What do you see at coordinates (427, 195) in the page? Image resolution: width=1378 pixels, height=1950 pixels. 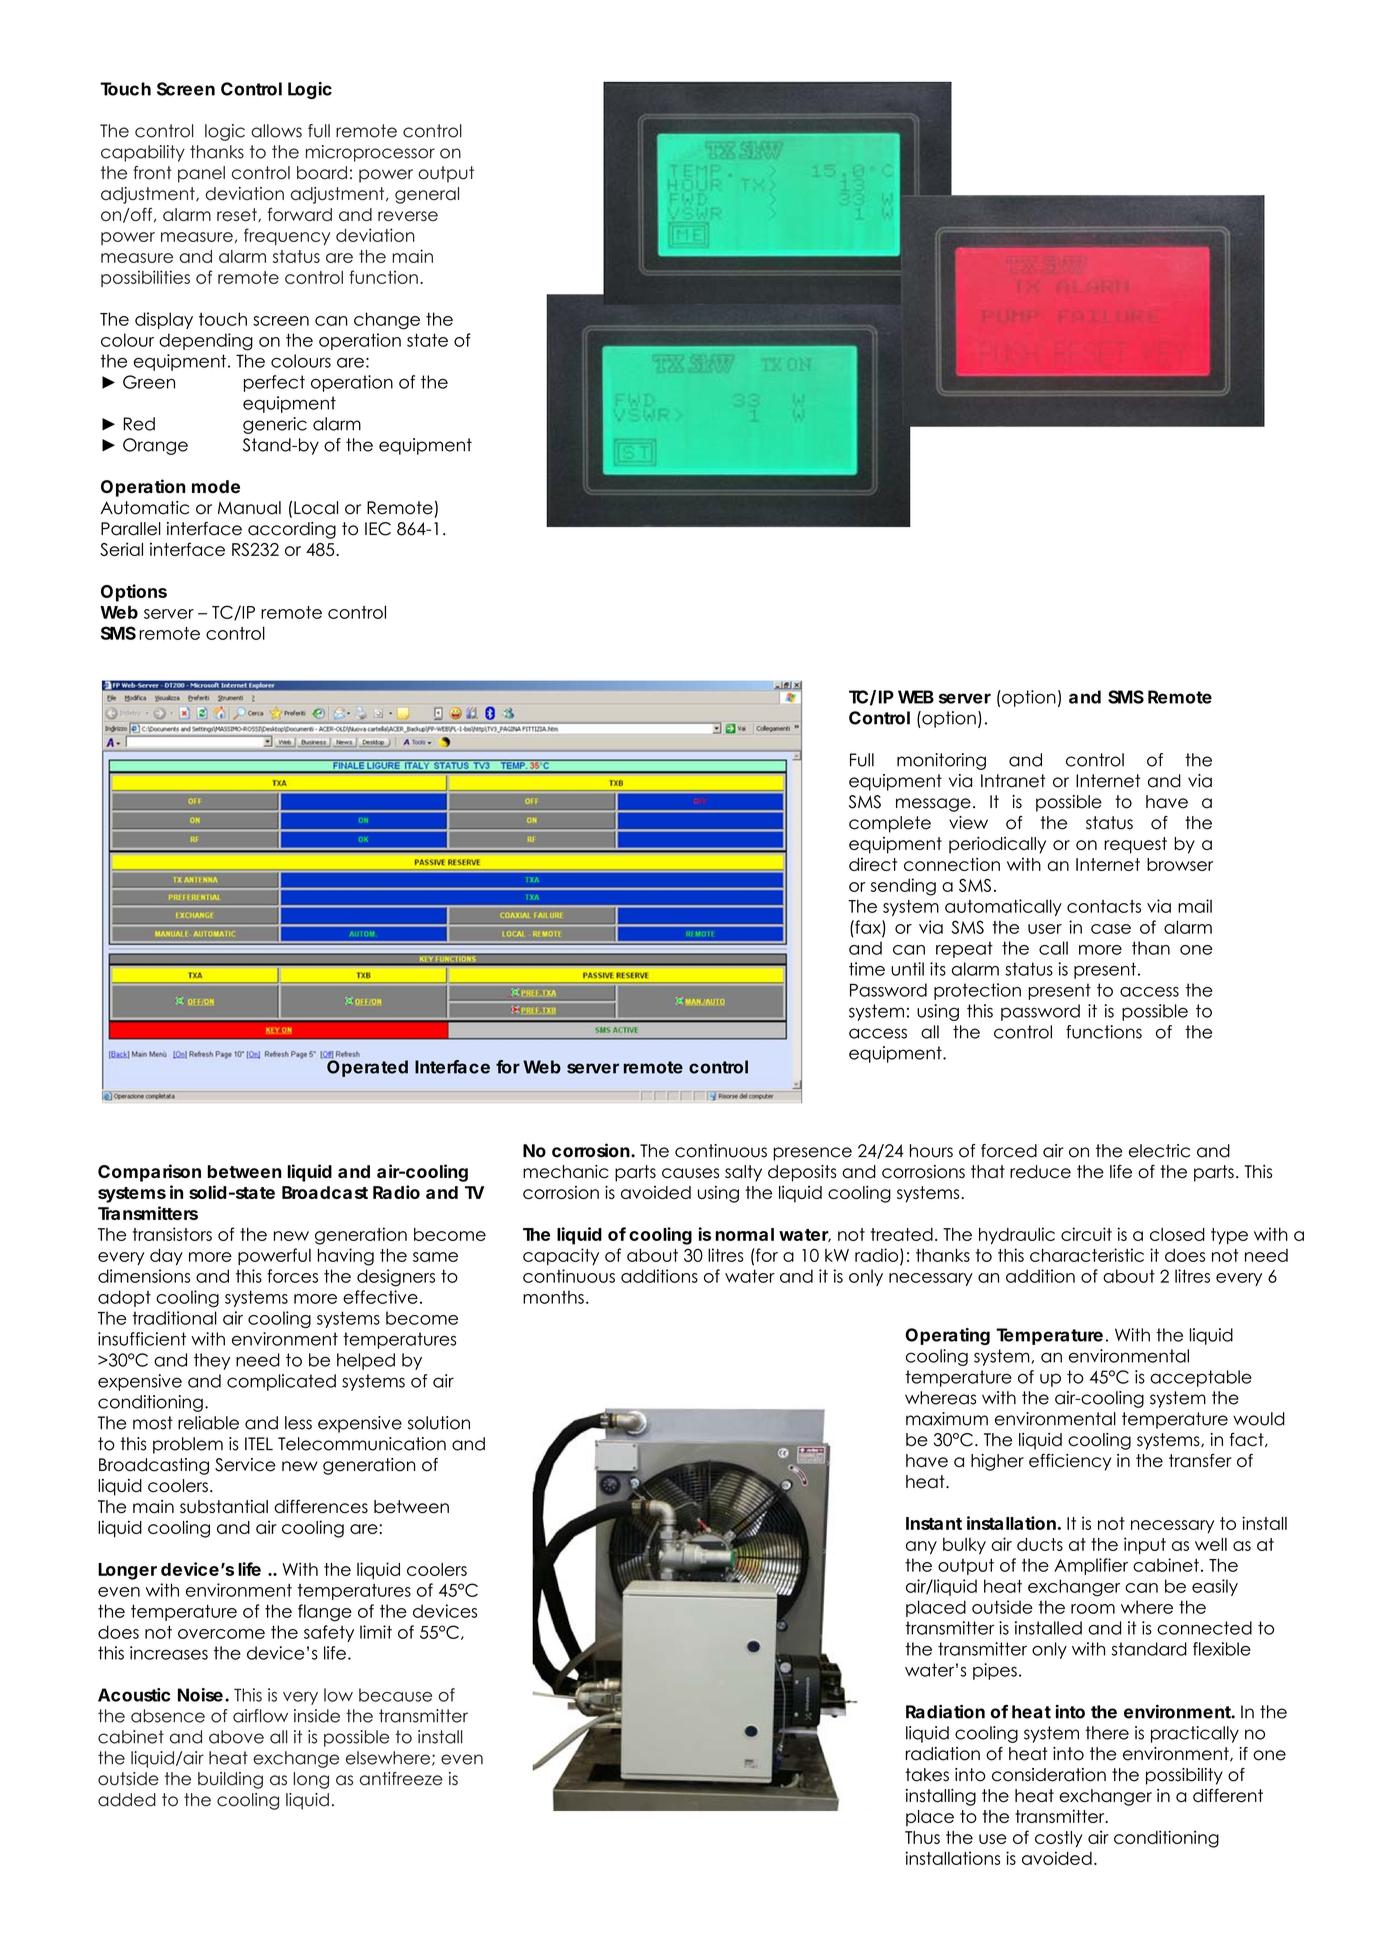 I see `general` at bounding box center [427, 195].
